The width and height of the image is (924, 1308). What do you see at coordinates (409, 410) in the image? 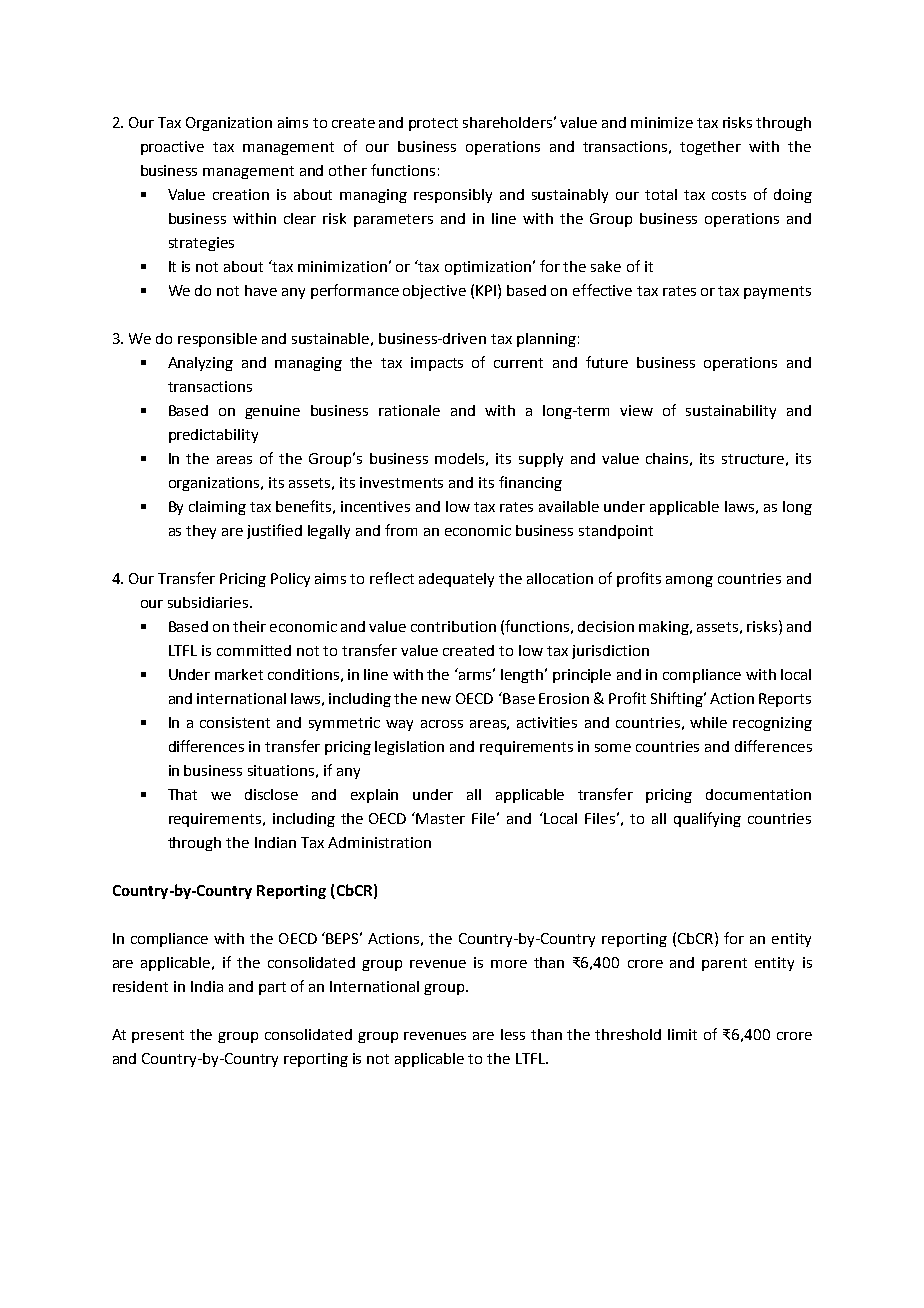
I see `rationale` at bounding box center [409, 410].
